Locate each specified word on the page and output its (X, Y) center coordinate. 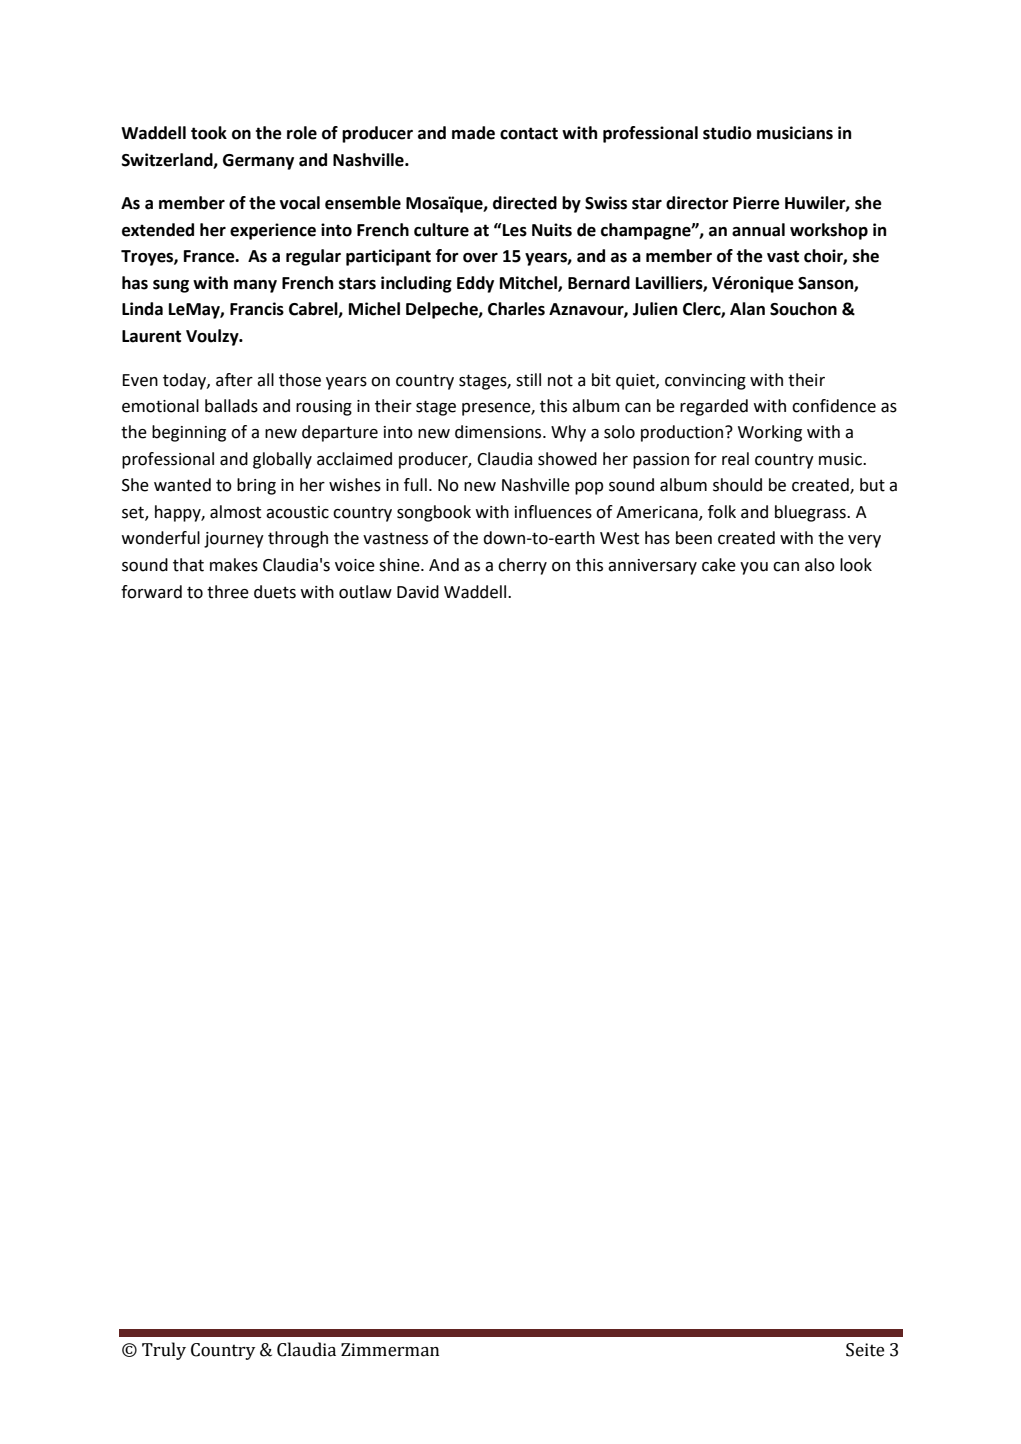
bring (256, 486)
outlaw (365, 592)
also (820, 565)
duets (275, 592)
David (418, 592)
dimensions (499, 432)
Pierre (756, 203)
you (754, 568)
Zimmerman (390, 1350)
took (209, 133)
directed (525, 203)
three (228, 592)
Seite (865, 1350)
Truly (164, 1351)
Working (770, 433)
